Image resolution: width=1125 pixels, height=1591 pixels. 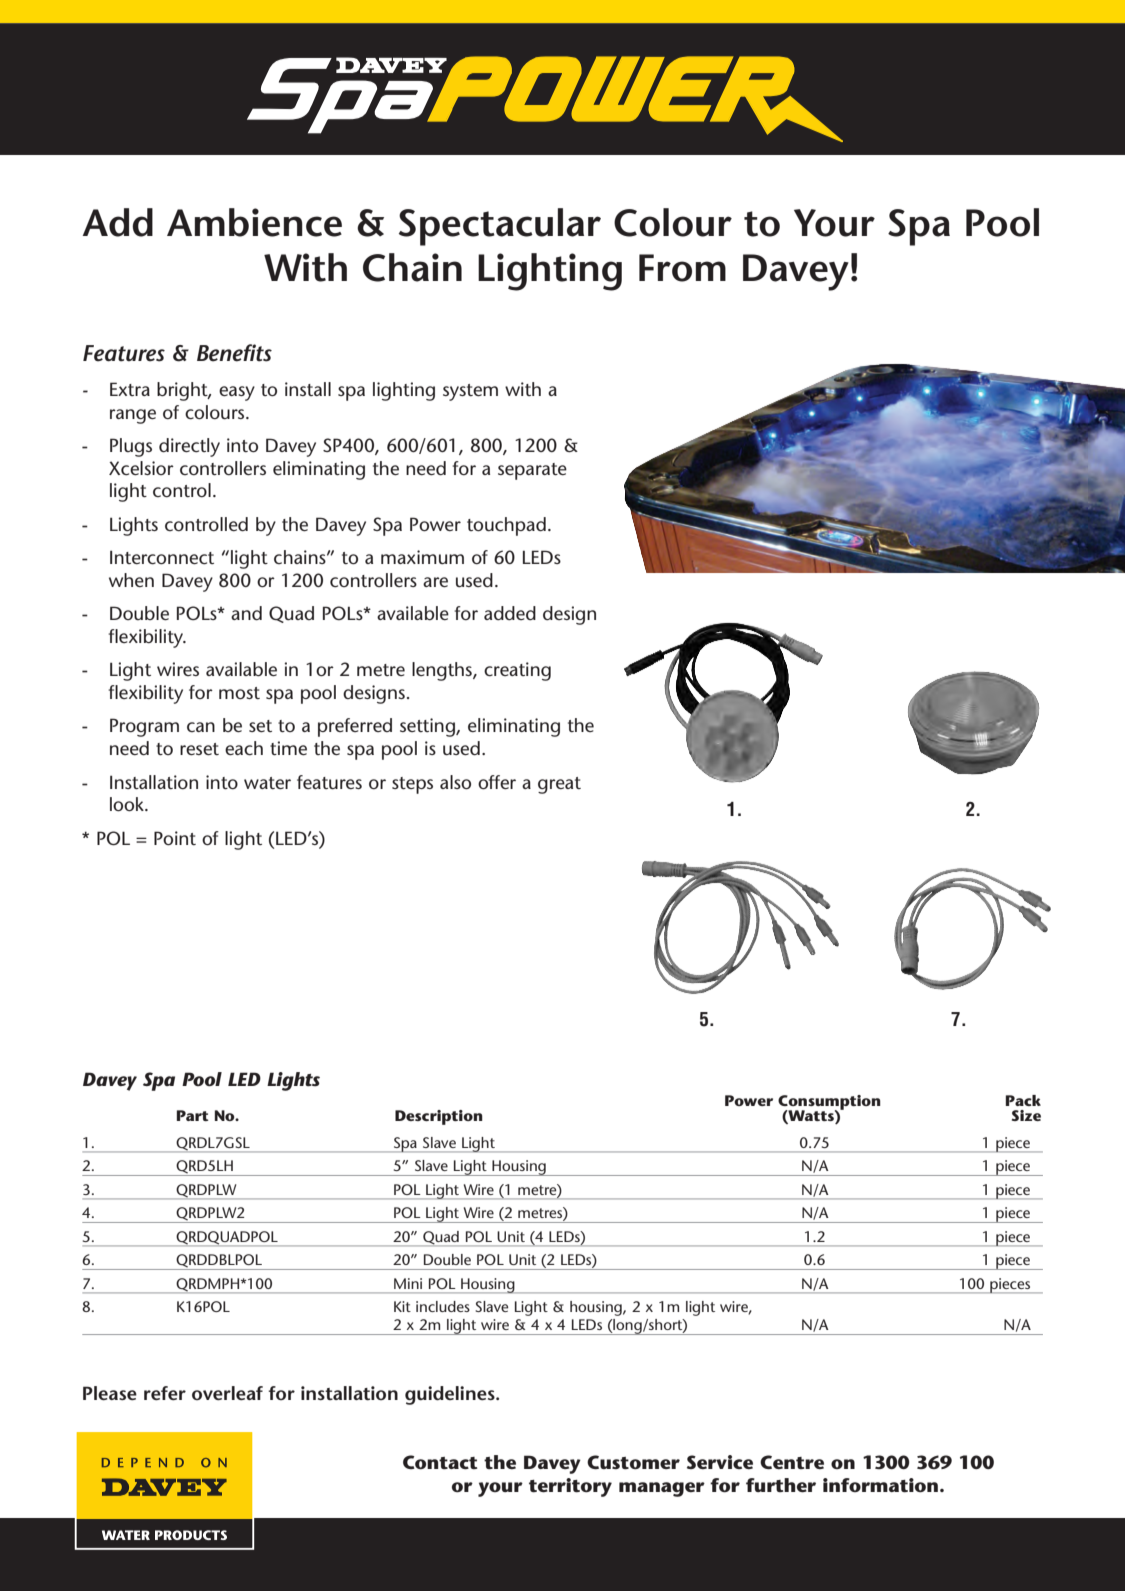 I want to click on Please, so click(x=110, y=1393).
